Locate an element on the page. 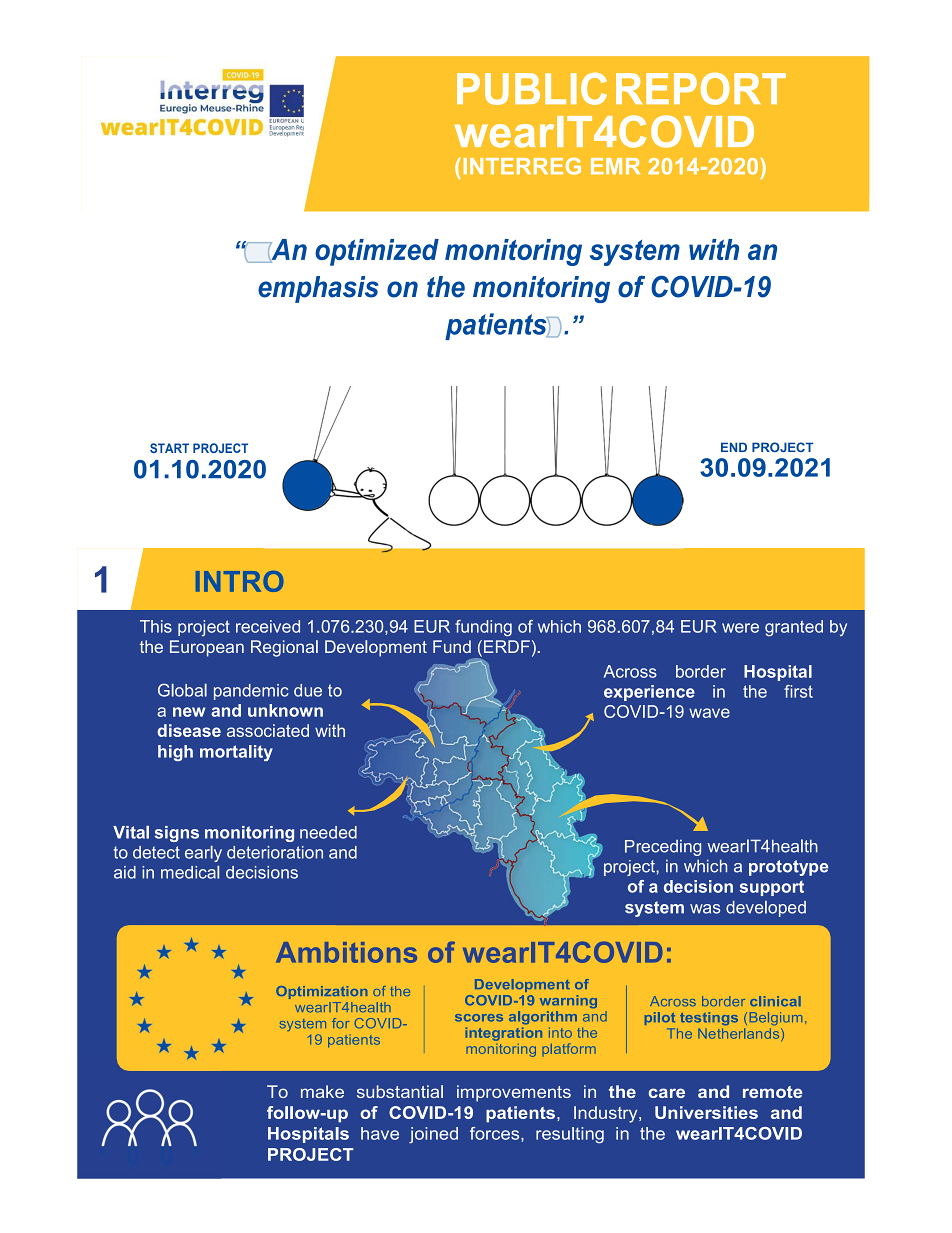  Universities is located at coordinates (706, 1112).
